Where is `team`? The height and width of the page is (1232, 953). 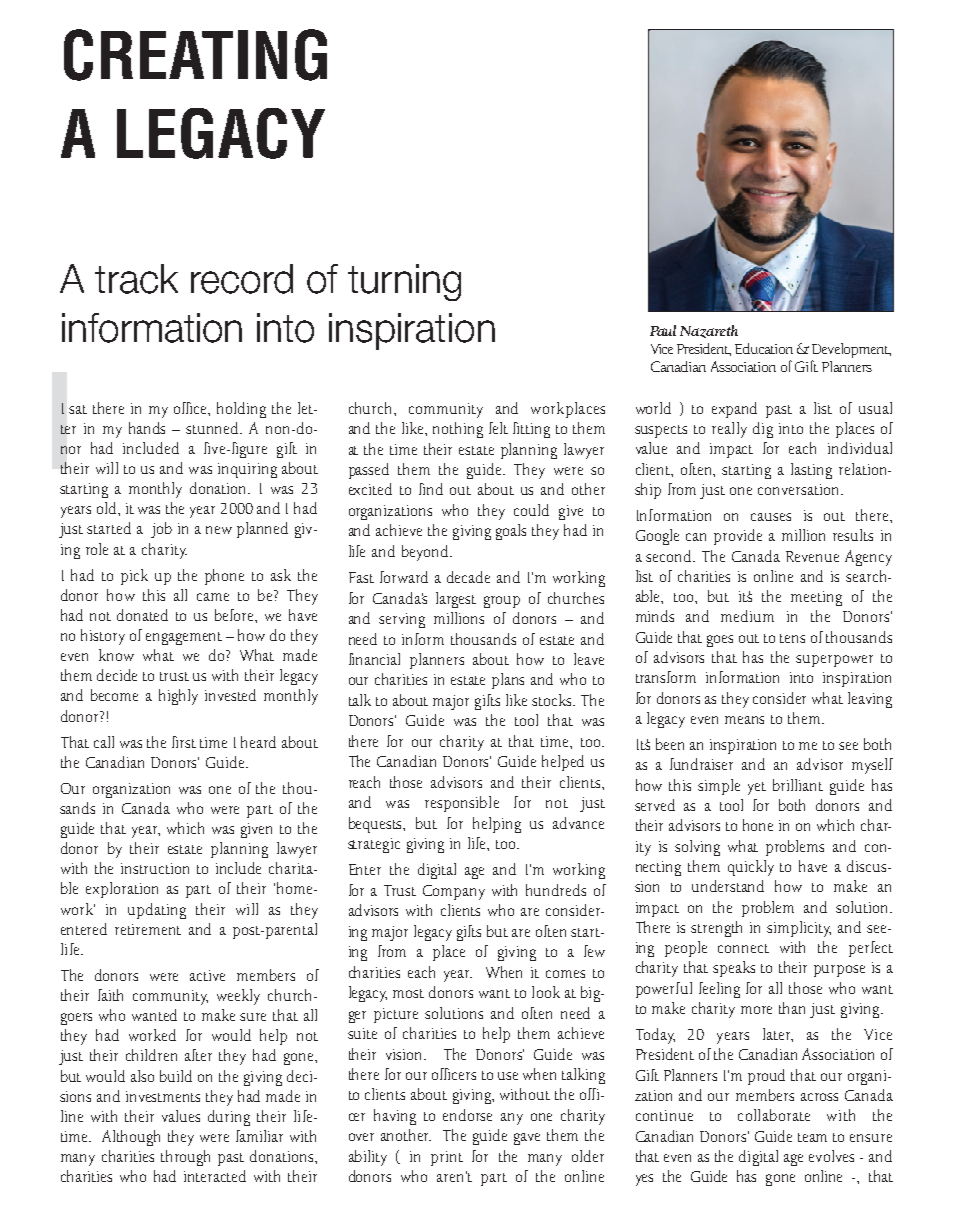
team is located at coordinates (812, 1137).
